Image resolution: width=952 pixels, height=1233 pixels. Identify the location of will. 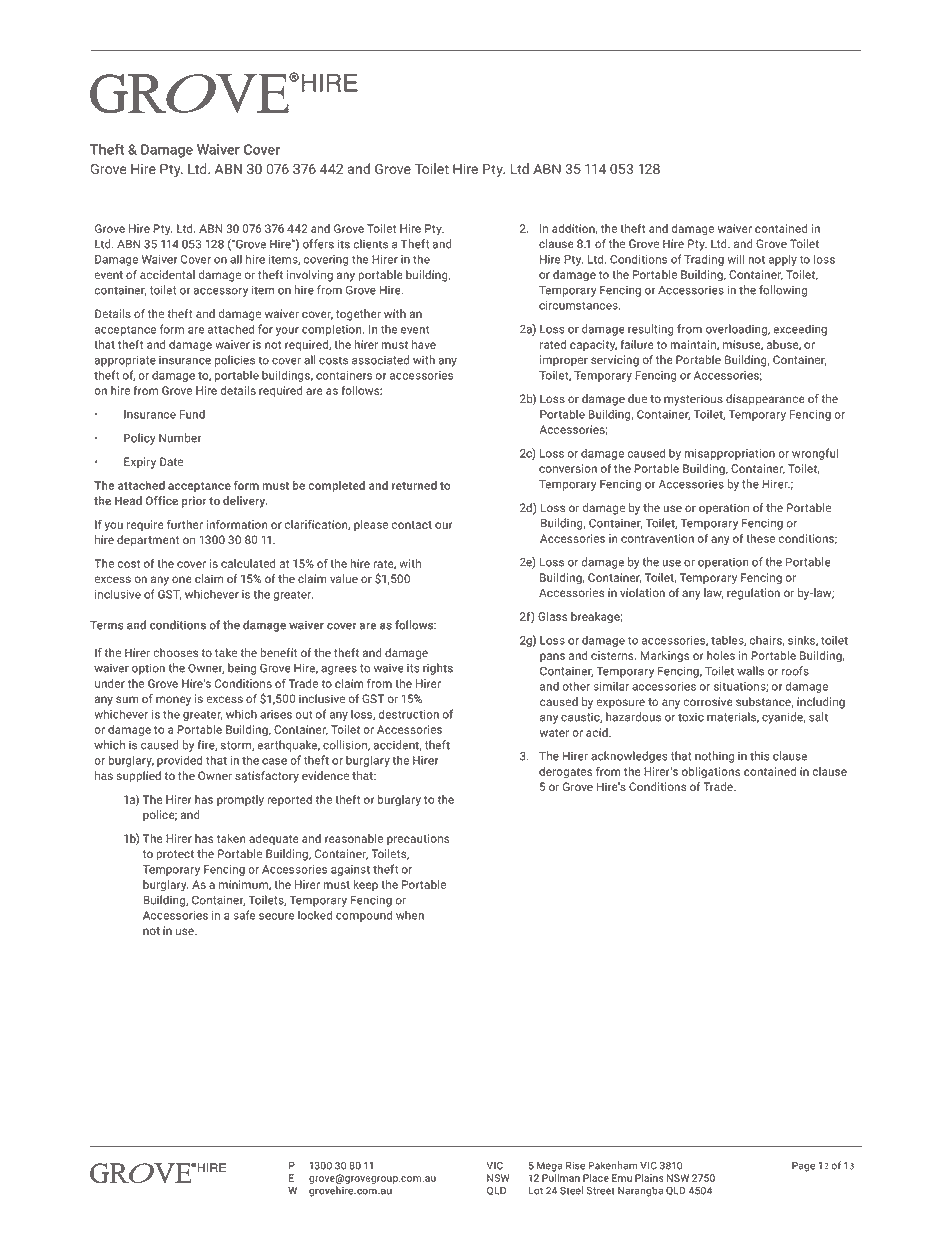
(736, 259).
